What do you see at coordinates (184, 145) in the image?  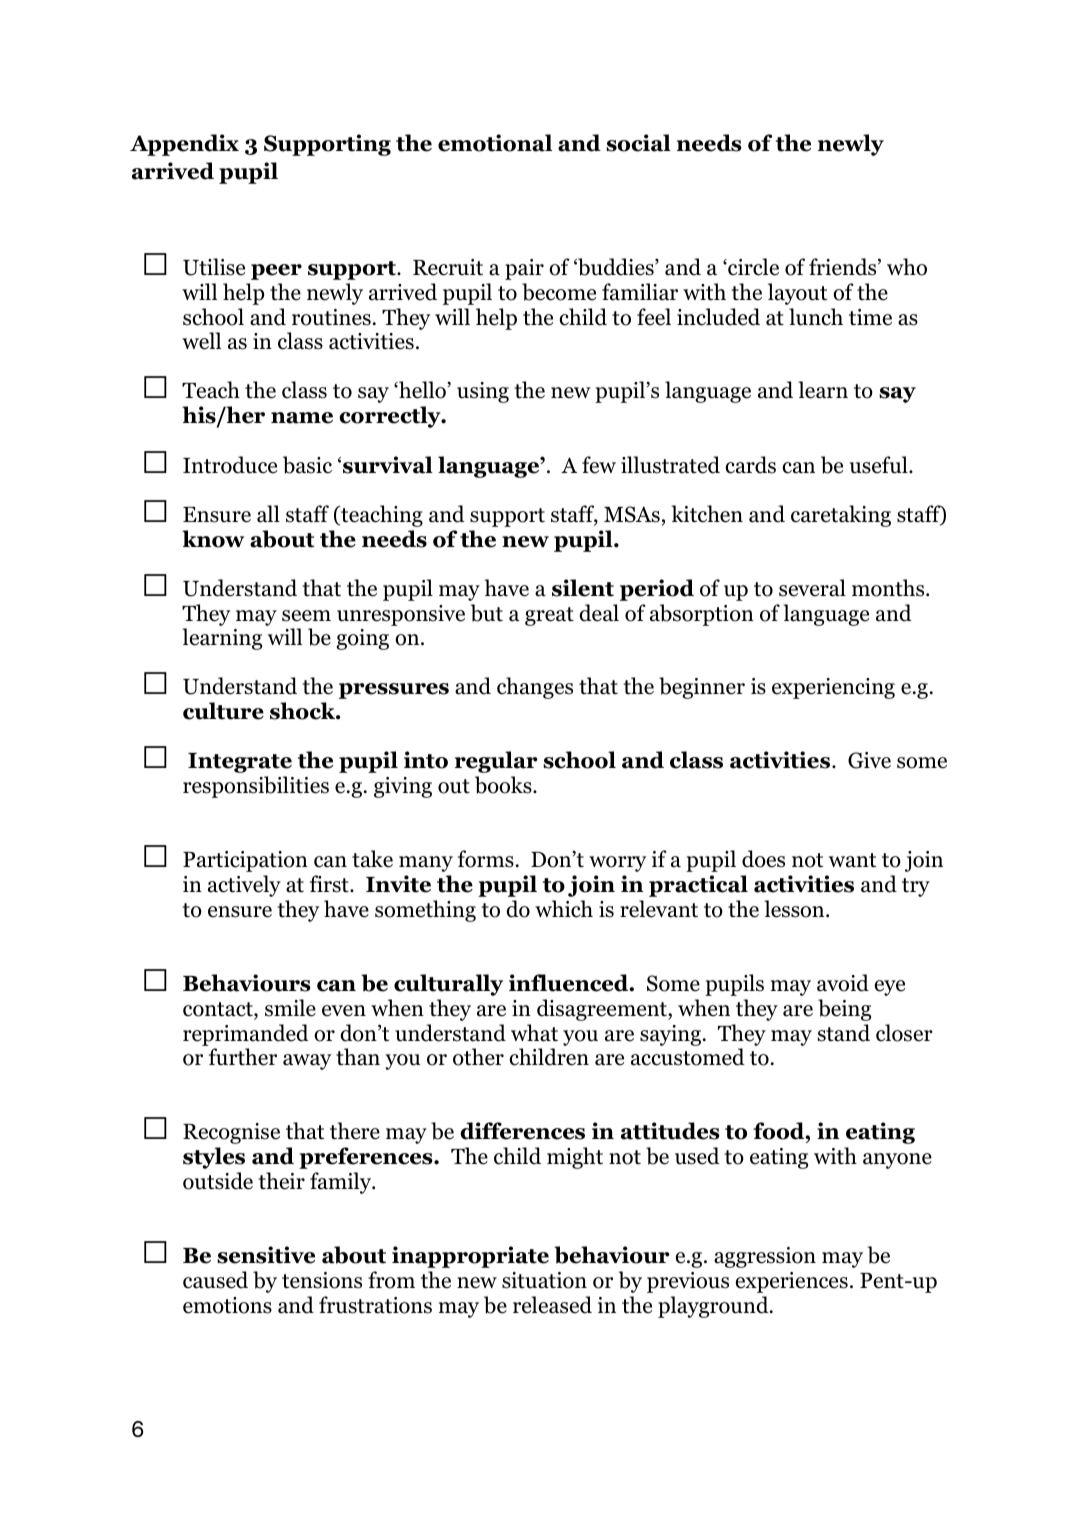 I see `Appendix` at bounding box center [184, 145].
